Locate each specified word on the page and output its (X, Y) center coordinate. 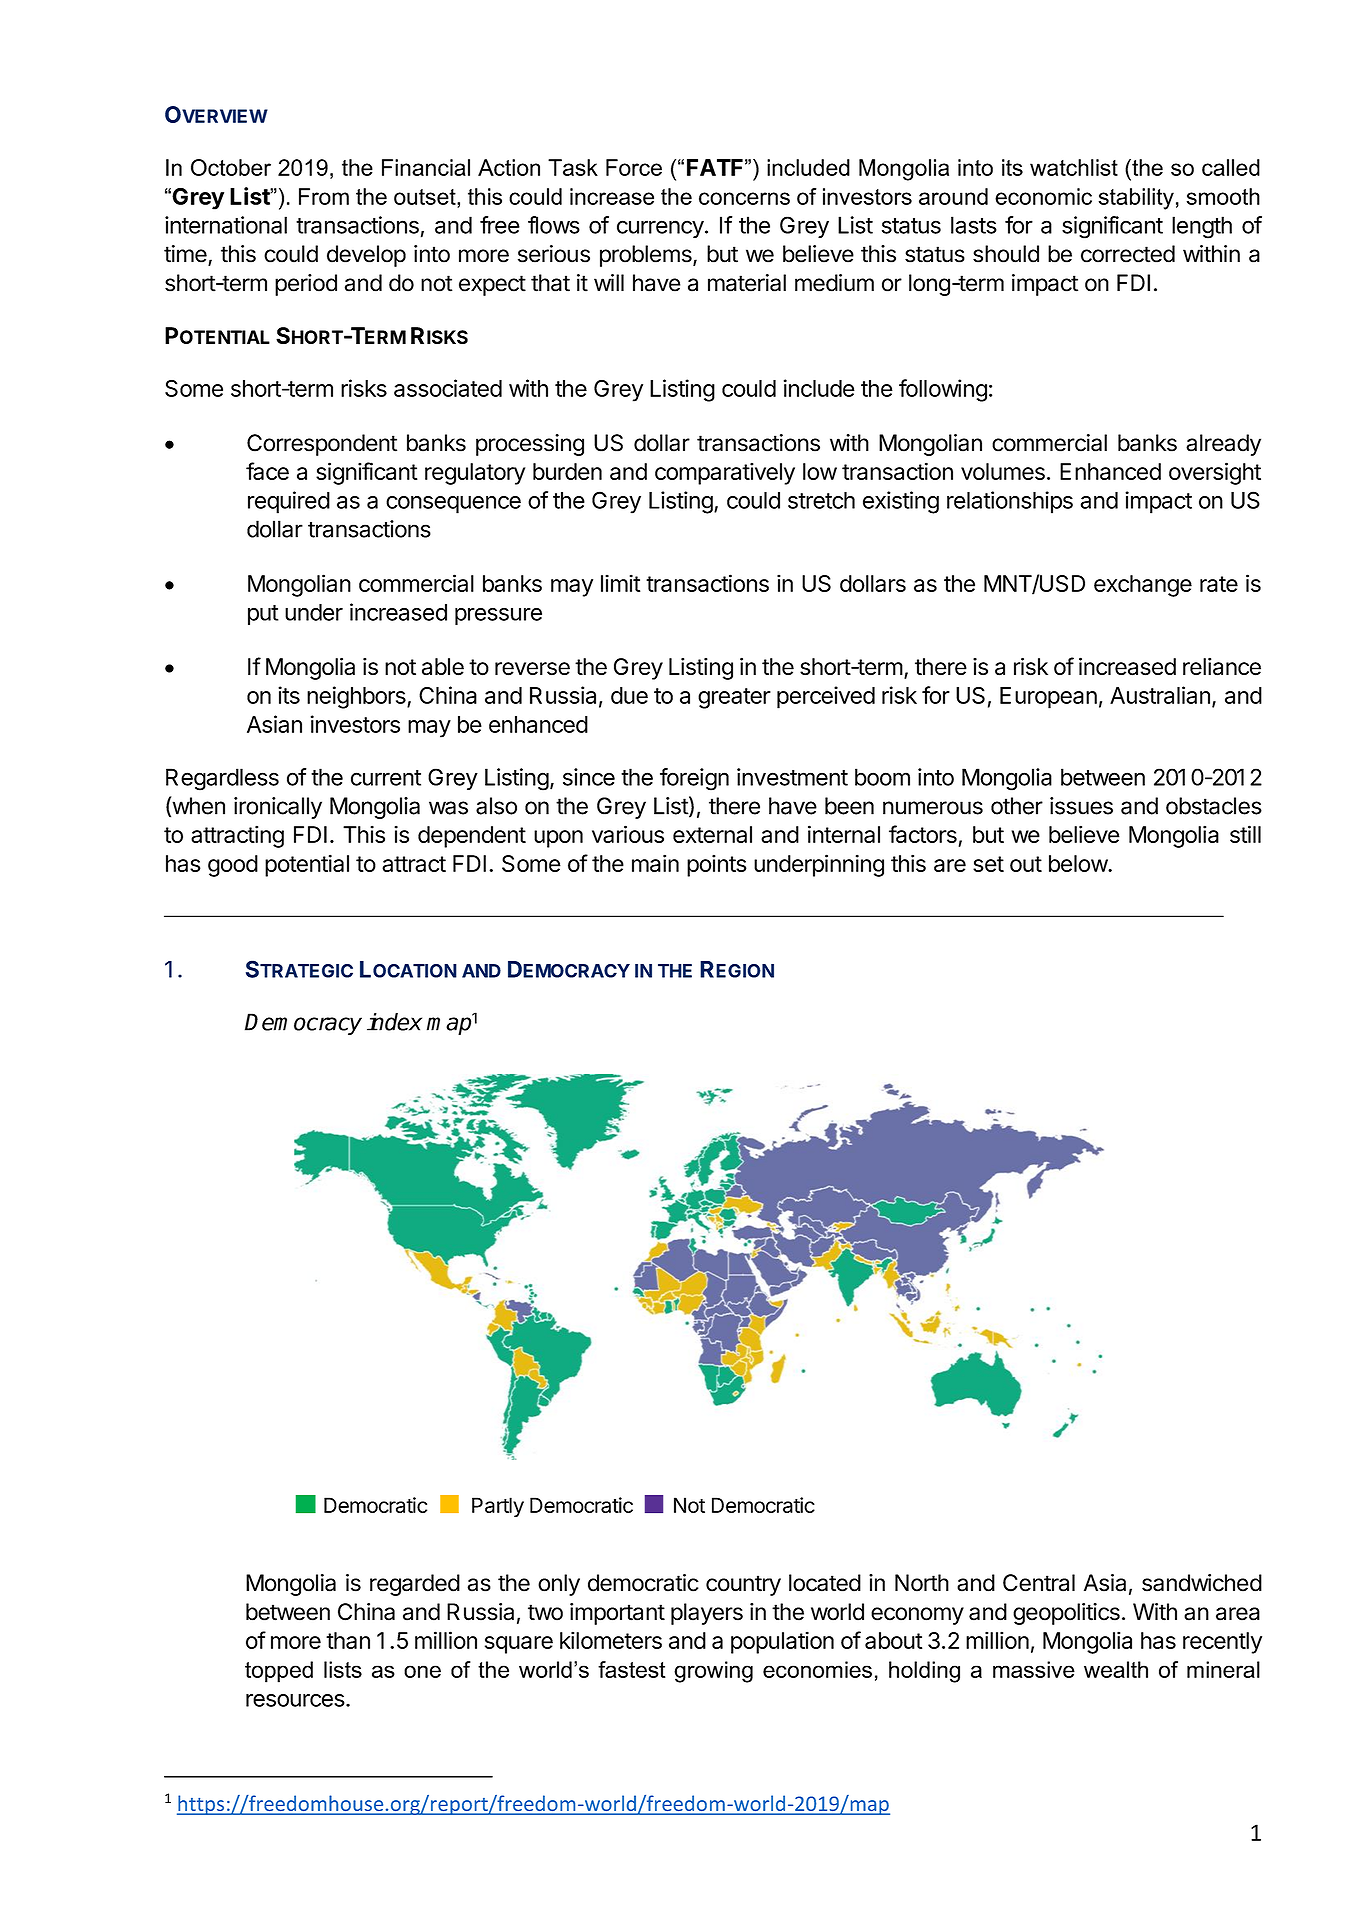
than (348, 1640)
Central (1039, 1583)
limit (620, 583)
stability (1136, 199)
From (324, 196)
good (233, 866)
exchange (1143, 586)
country (743, 1585)
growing (713, 1672)
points (717, 865)
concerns (744, 198)
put (263, 615)
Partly (498, 1507)
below (1079, 863)
